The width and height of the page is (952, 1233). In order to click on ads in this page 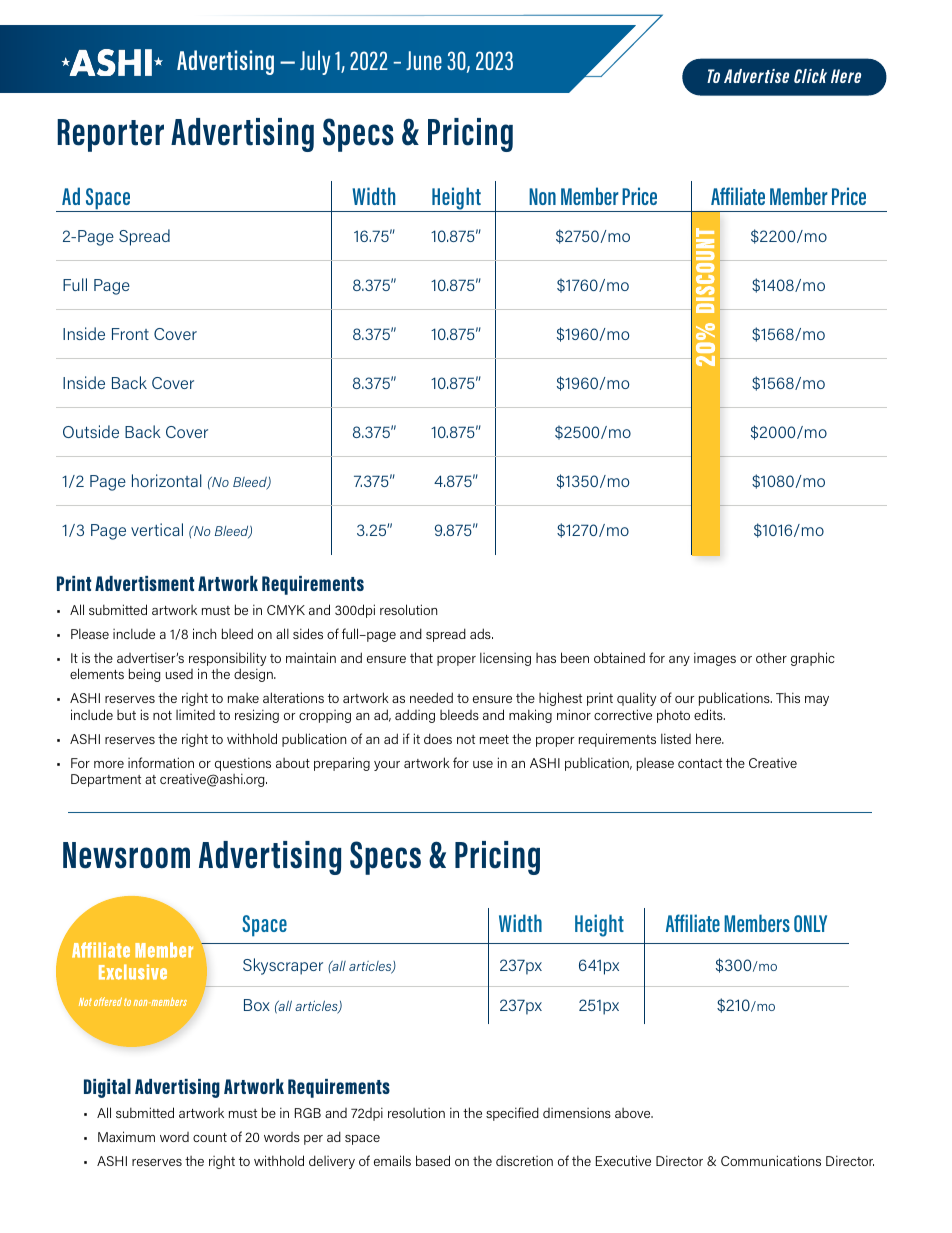, I will do `click(481, 633)`.
